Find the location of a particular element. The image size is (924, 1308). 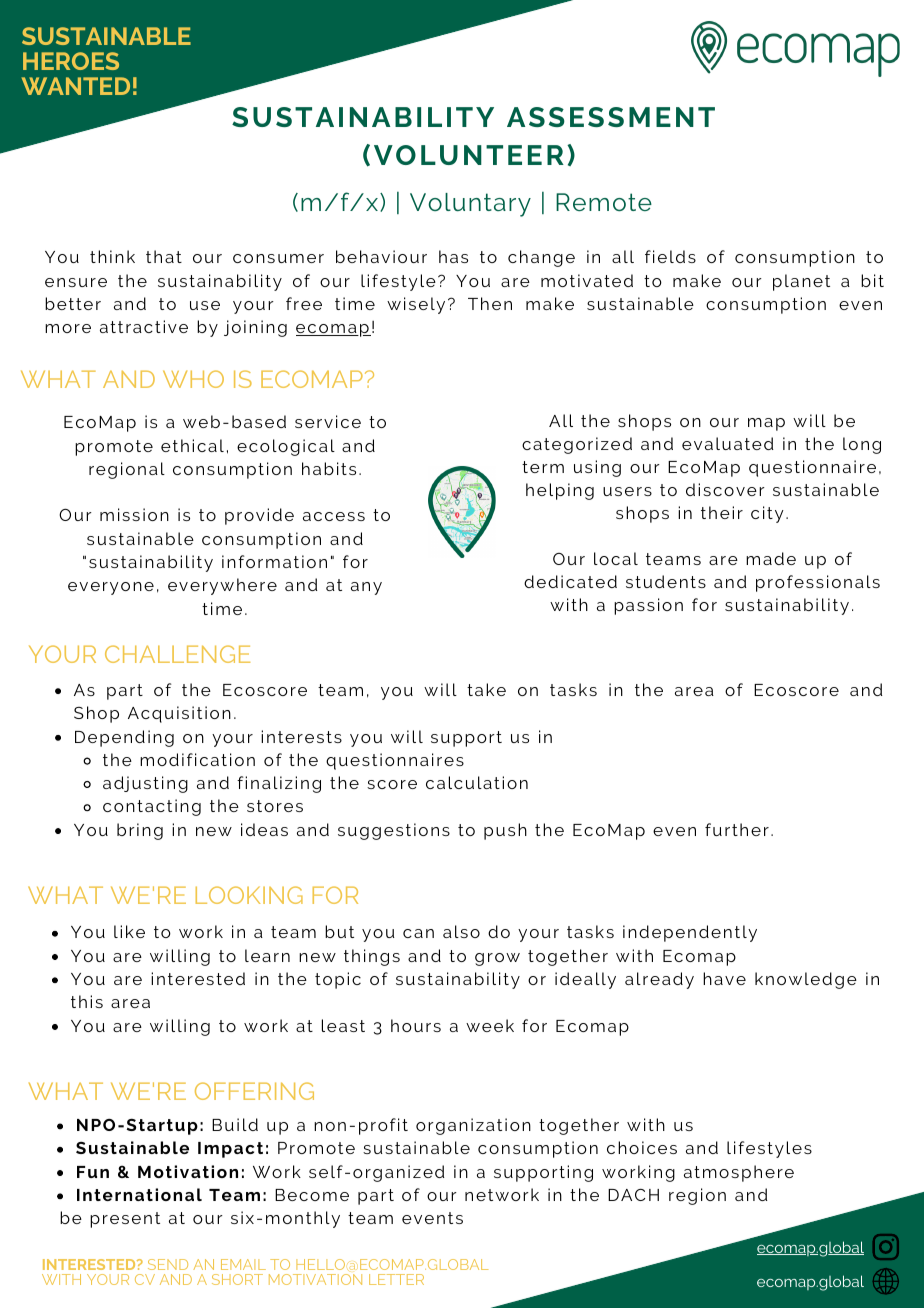

WANTED is located at coordinates (76, 86).
